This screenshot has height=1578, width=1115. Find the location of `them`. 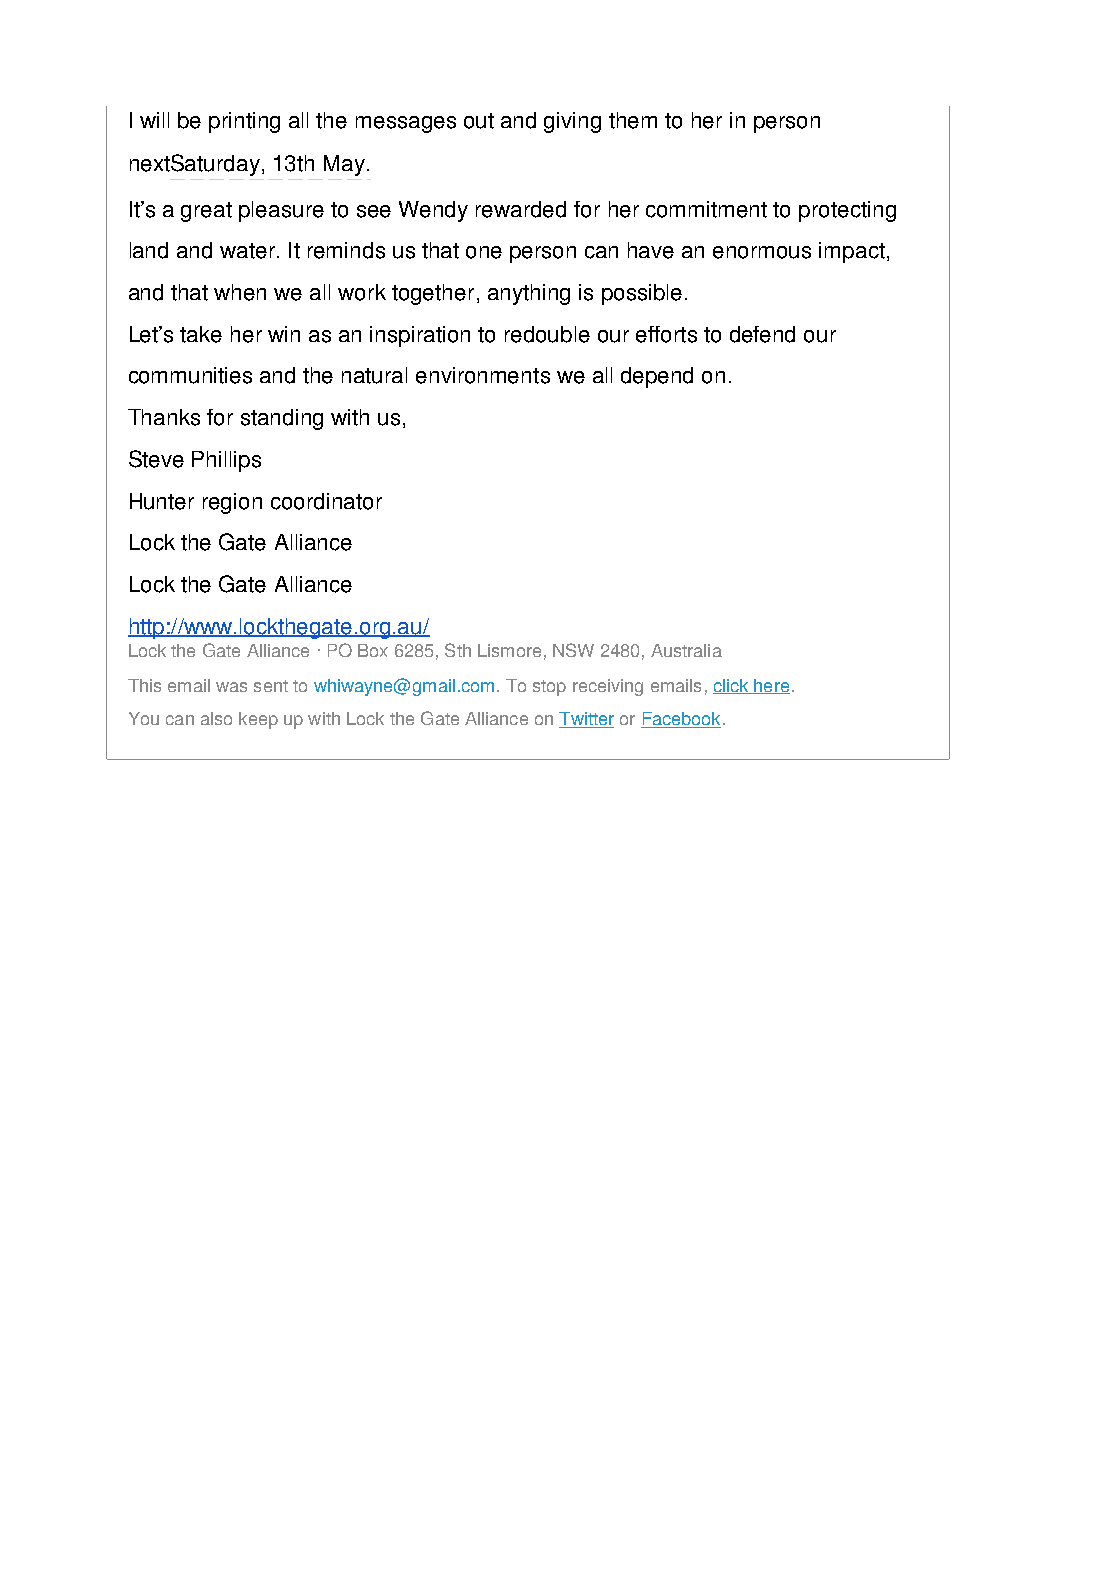

them is located at coordinates (633, 120).
